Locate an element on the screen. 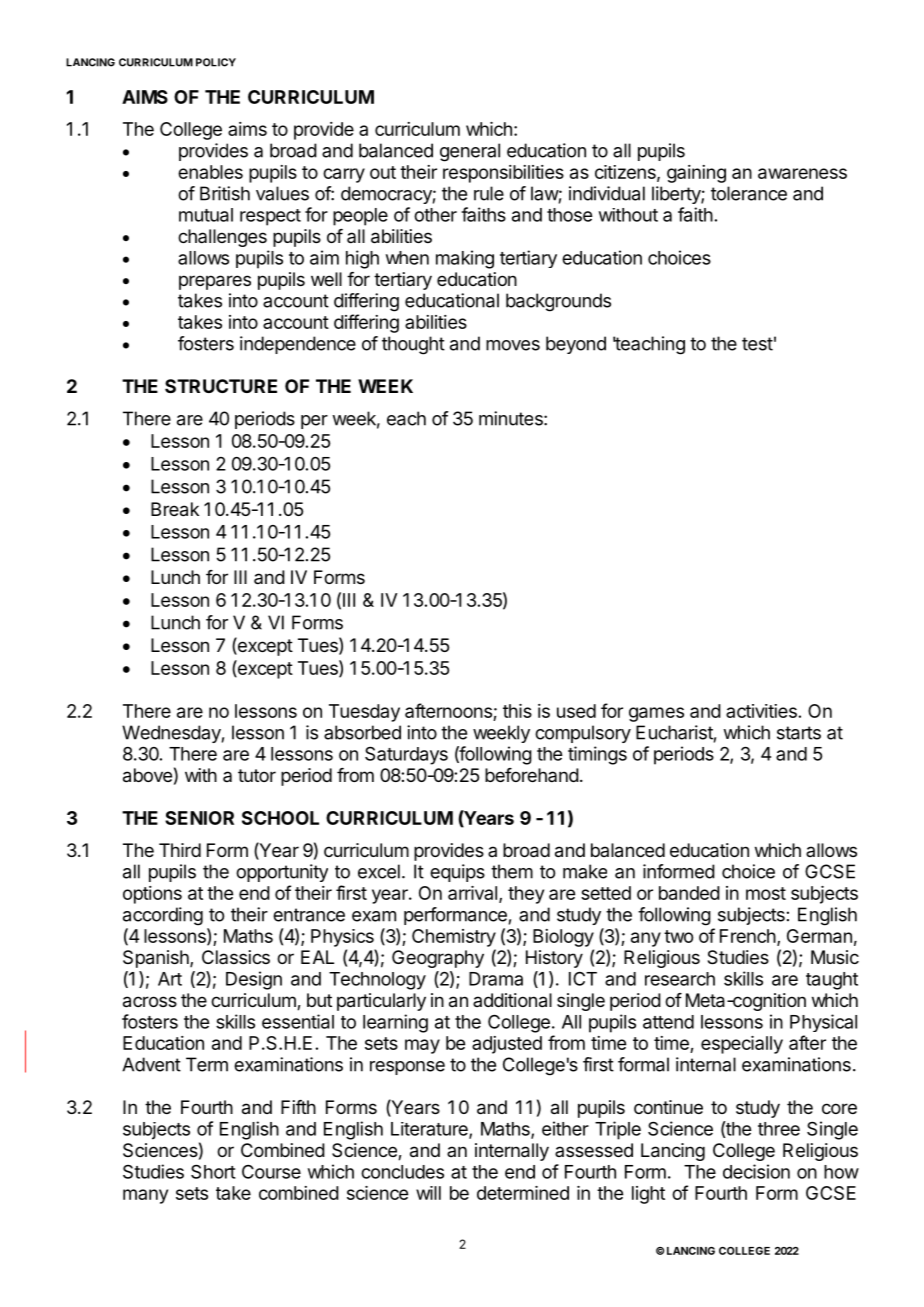 The image size is (924, 1307). Literature is located at coordinates (430, 1130).
